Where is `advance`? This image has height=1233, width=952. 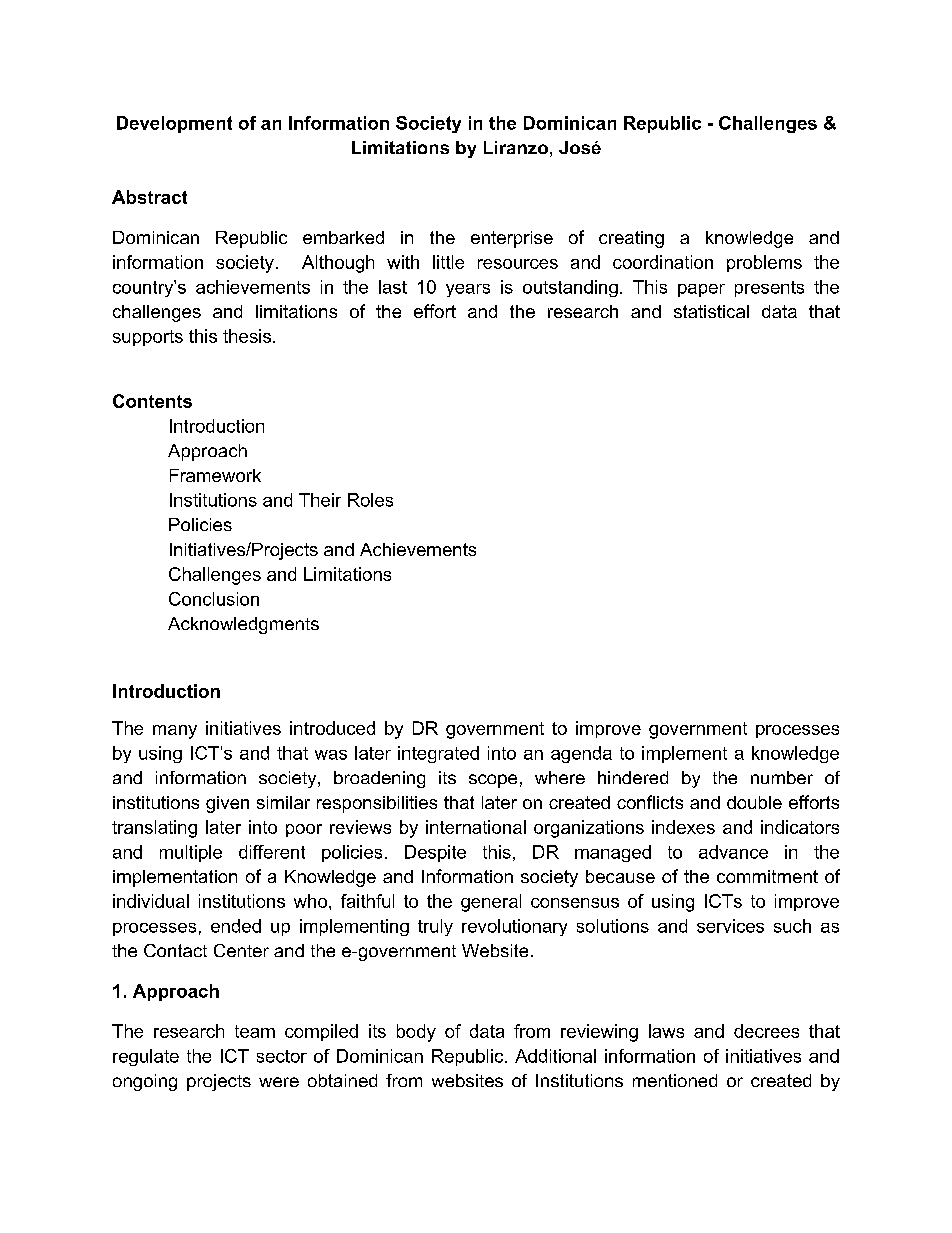 advance is located at coordinates (733, 852).
